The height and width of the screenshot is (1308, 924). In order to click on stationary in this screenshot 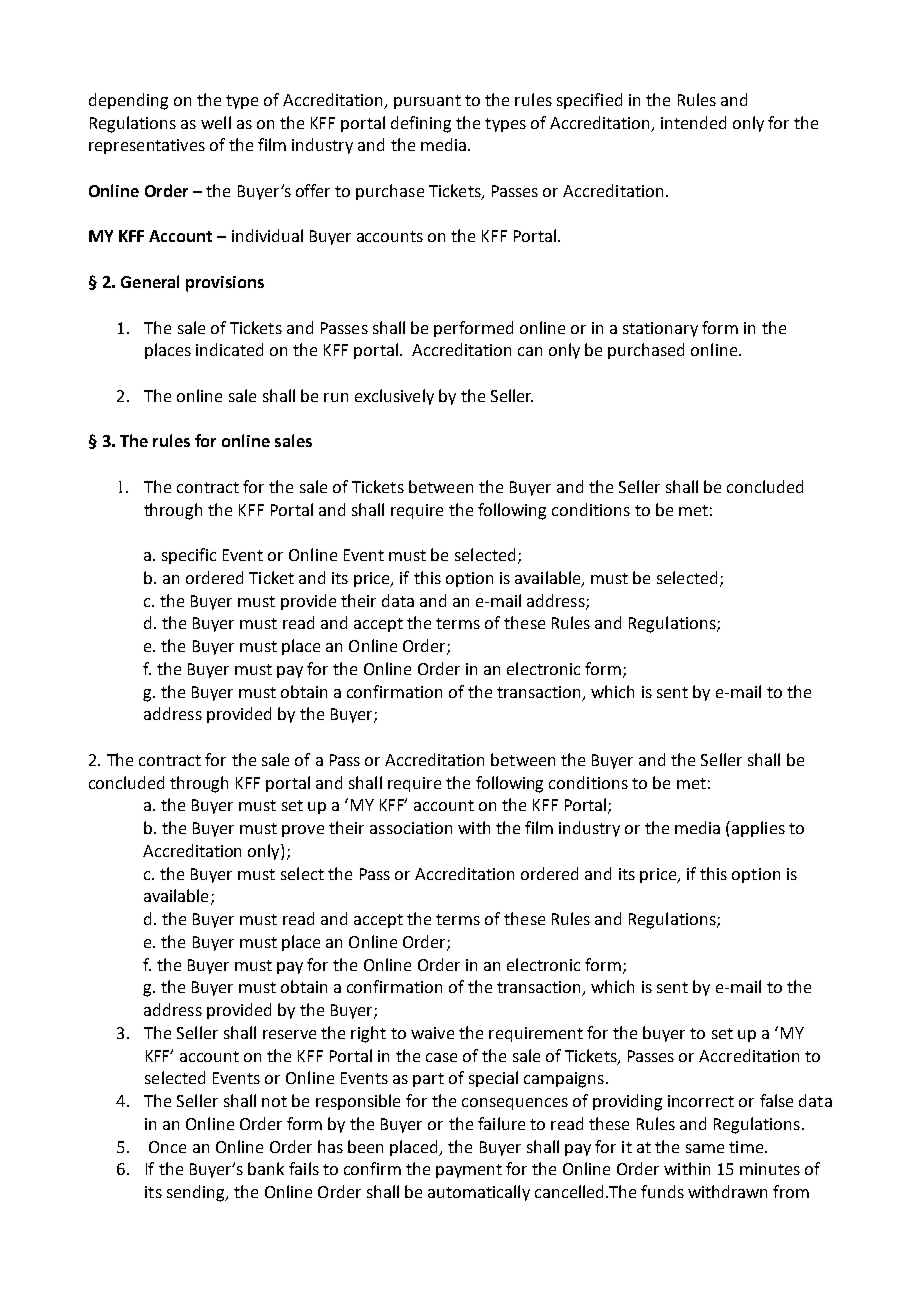, I will do `click(660, 329)`.
